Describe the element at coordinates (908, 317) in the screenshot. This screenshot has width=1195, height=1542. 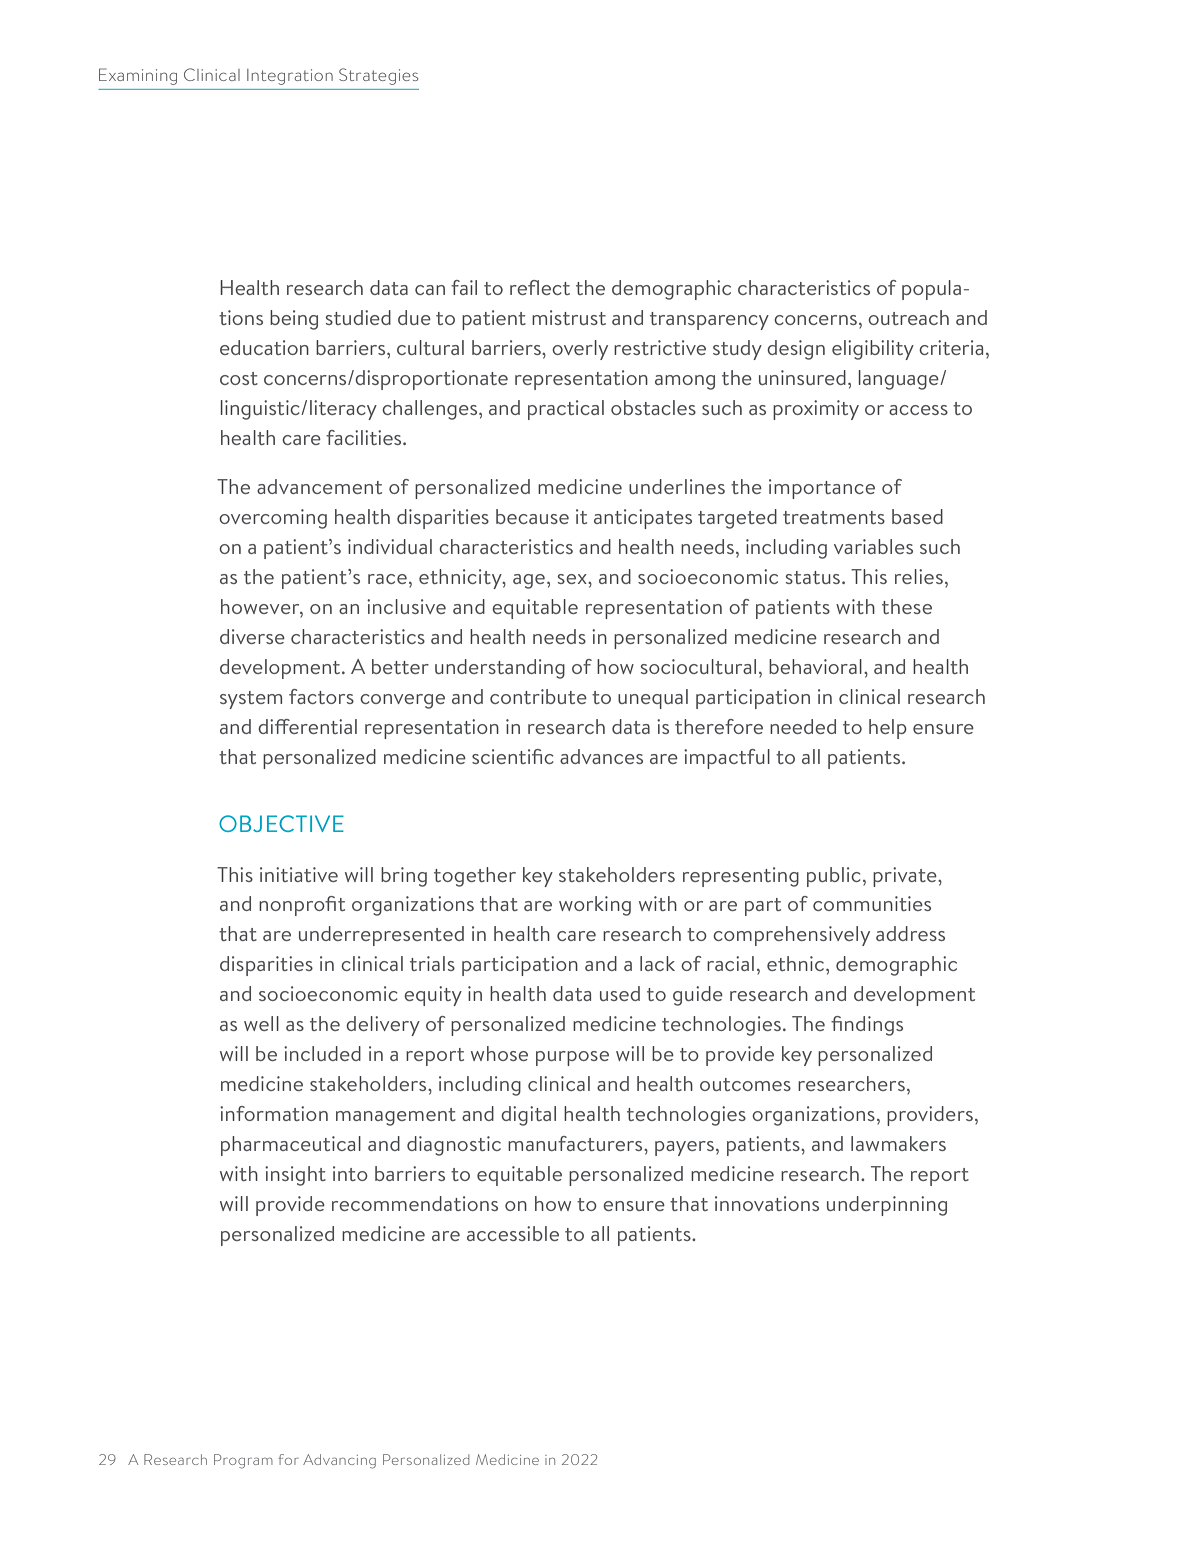
I see `outreach` at that location.
